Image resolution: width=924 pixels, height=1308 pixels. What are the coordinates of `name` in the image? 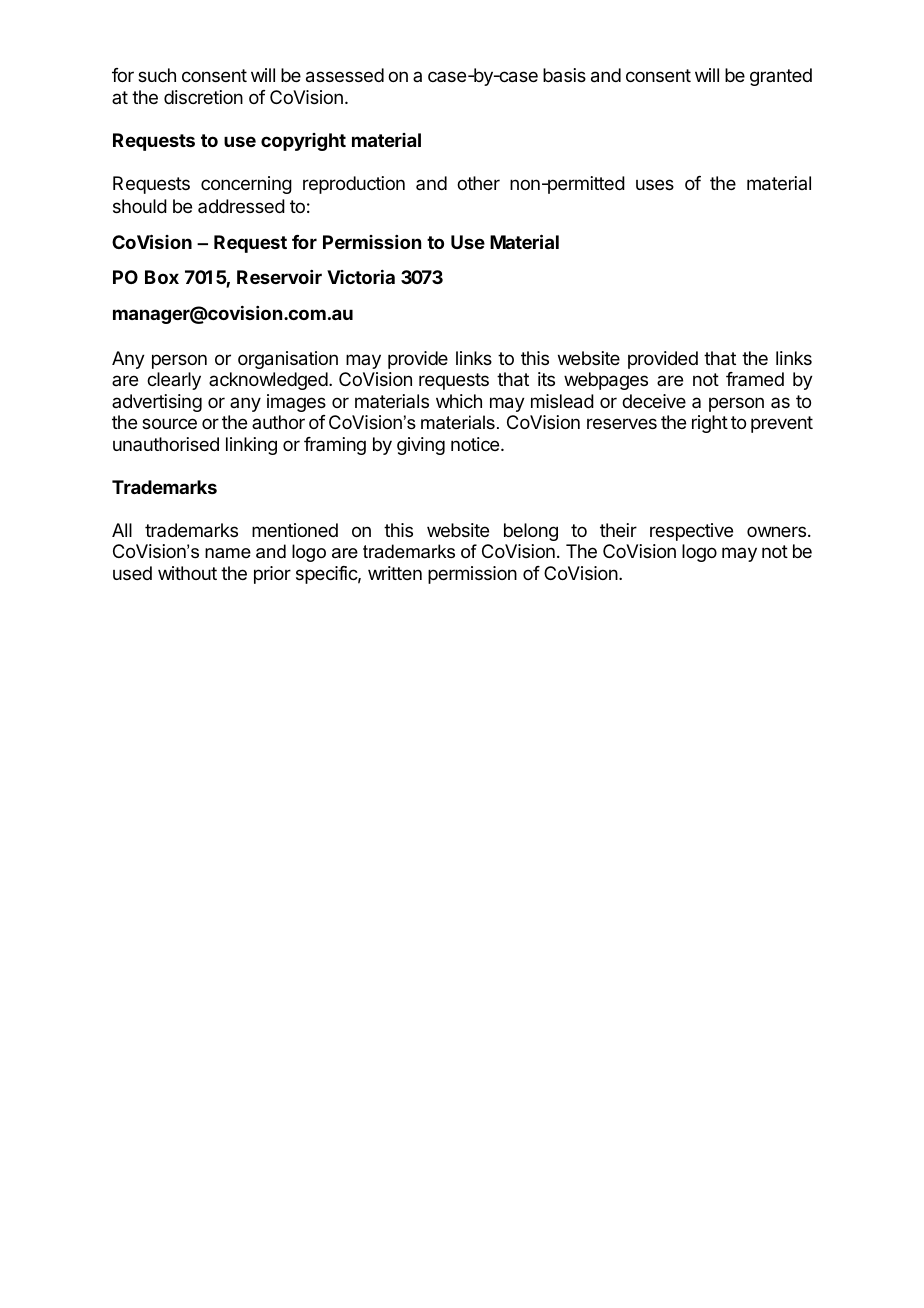 It's located at (228, 553).
